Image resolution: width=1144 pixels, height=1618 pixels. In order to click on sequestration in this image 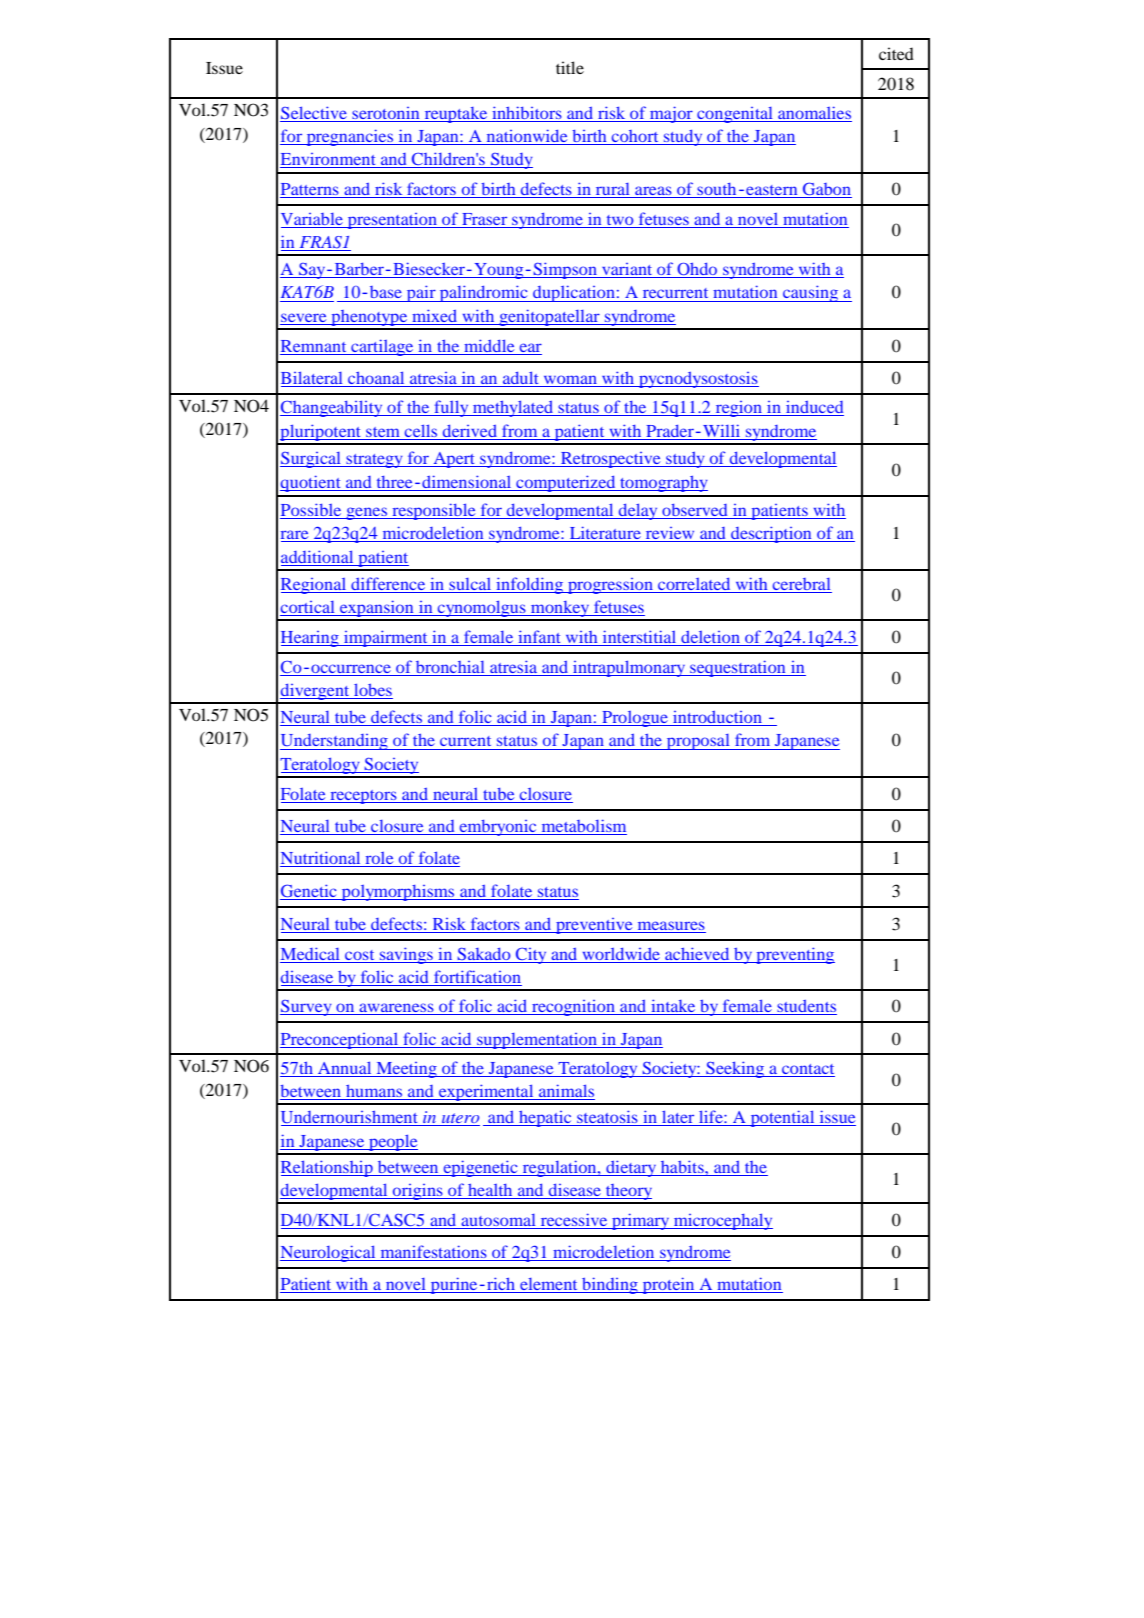, I will do `click(738, 668)`.
